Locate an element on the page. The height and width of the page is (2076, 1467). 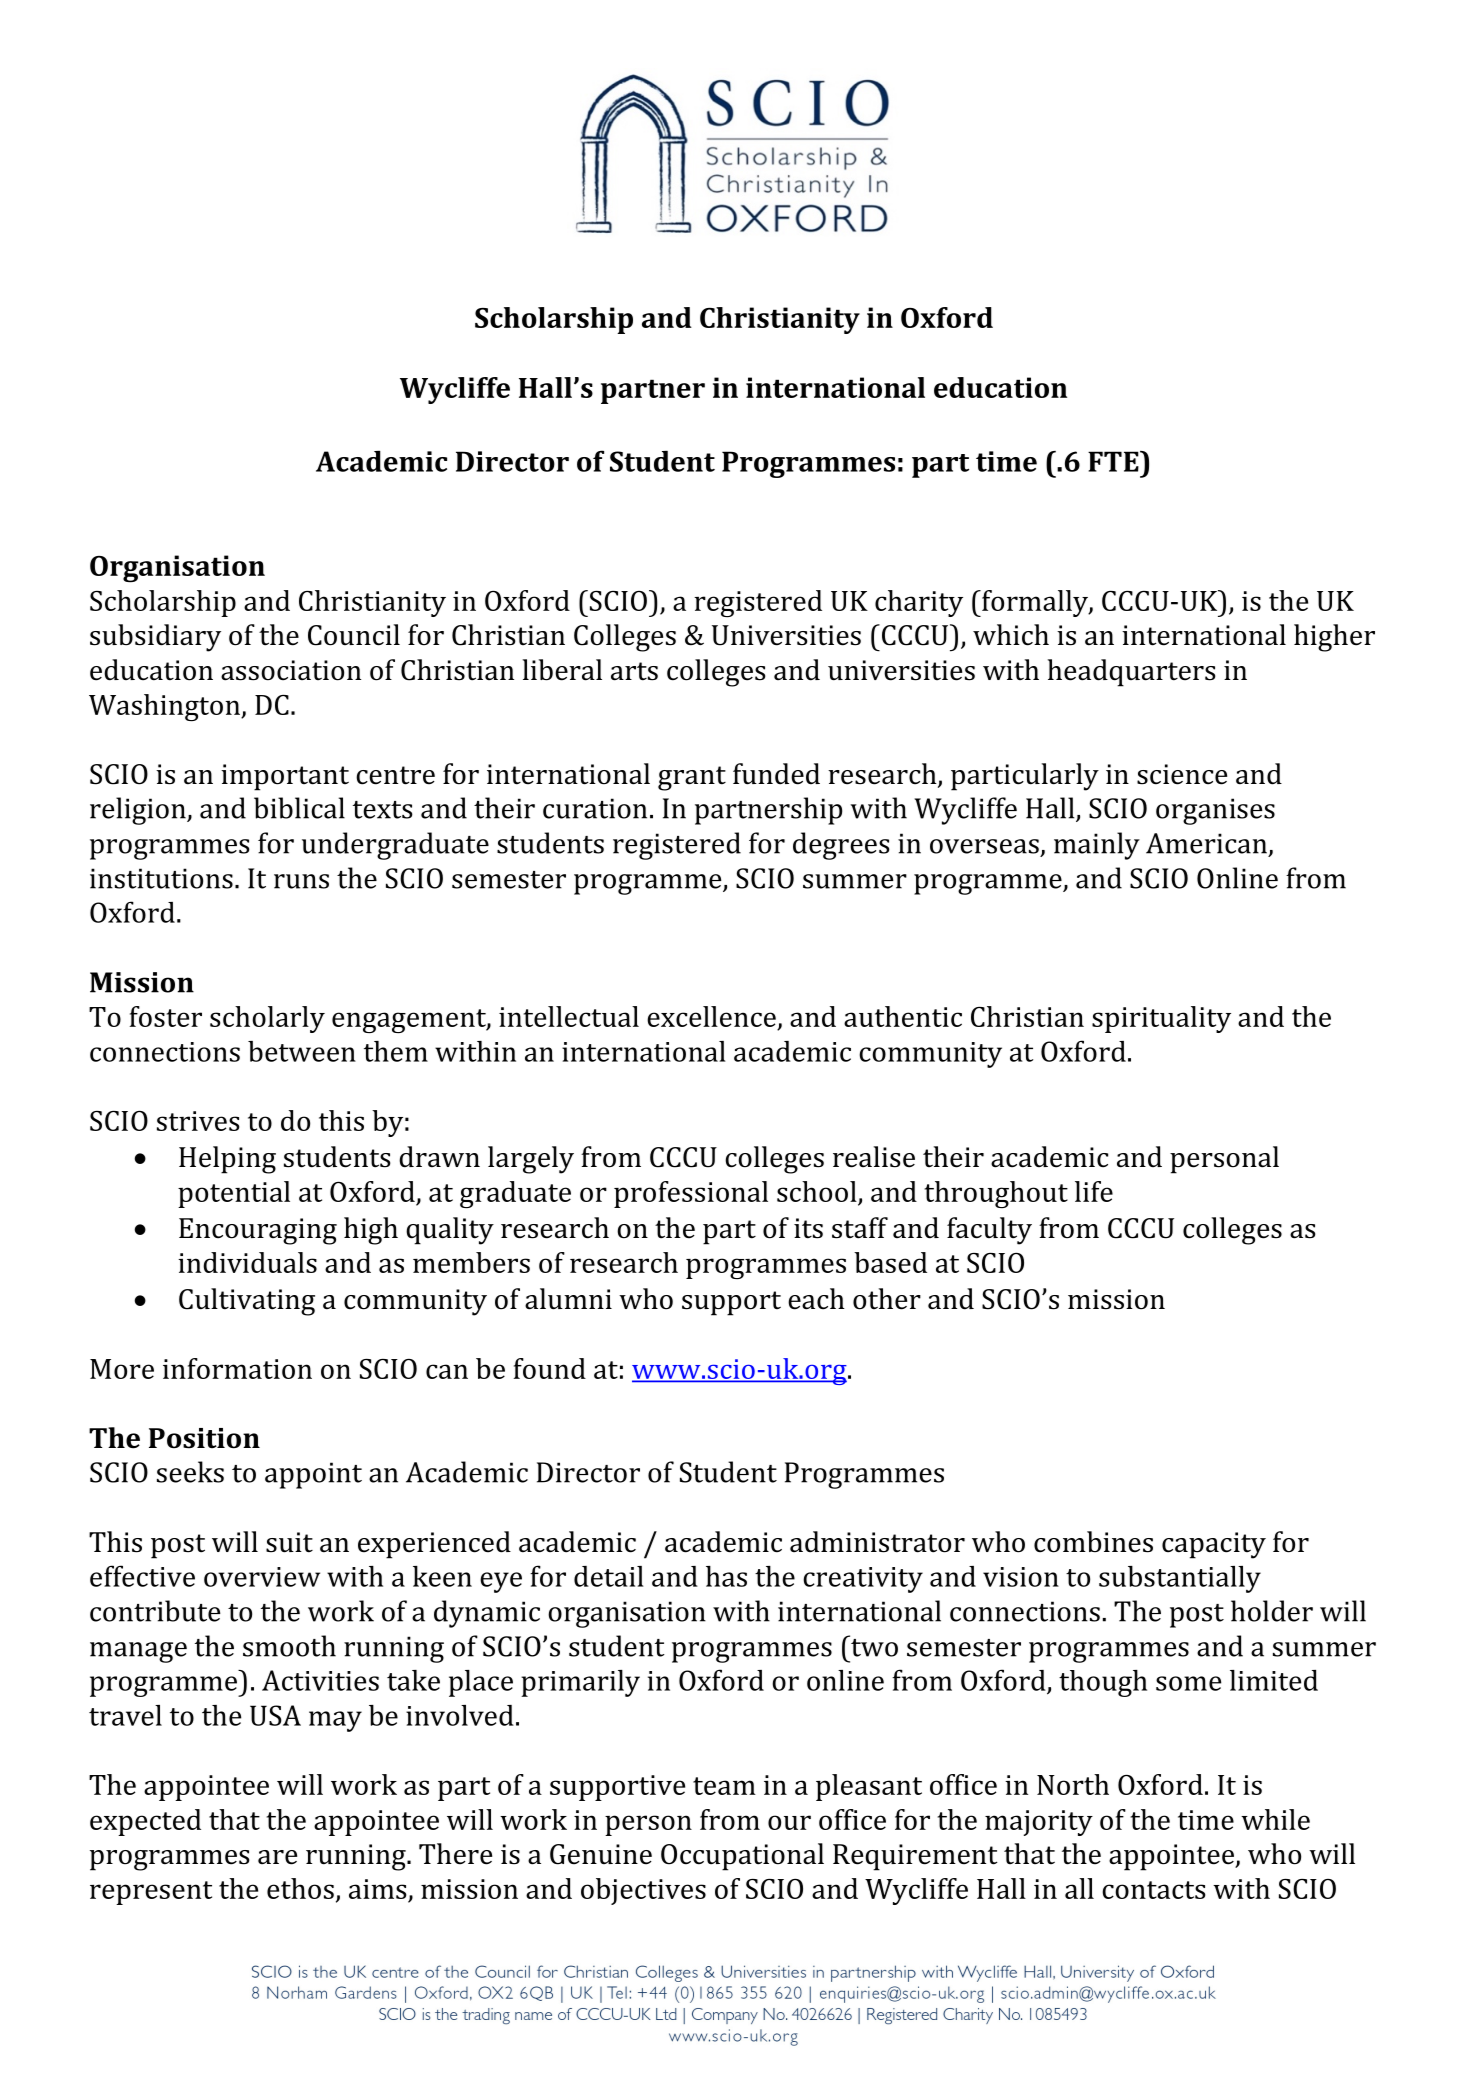
charity is located at coordinates (919, 603).
